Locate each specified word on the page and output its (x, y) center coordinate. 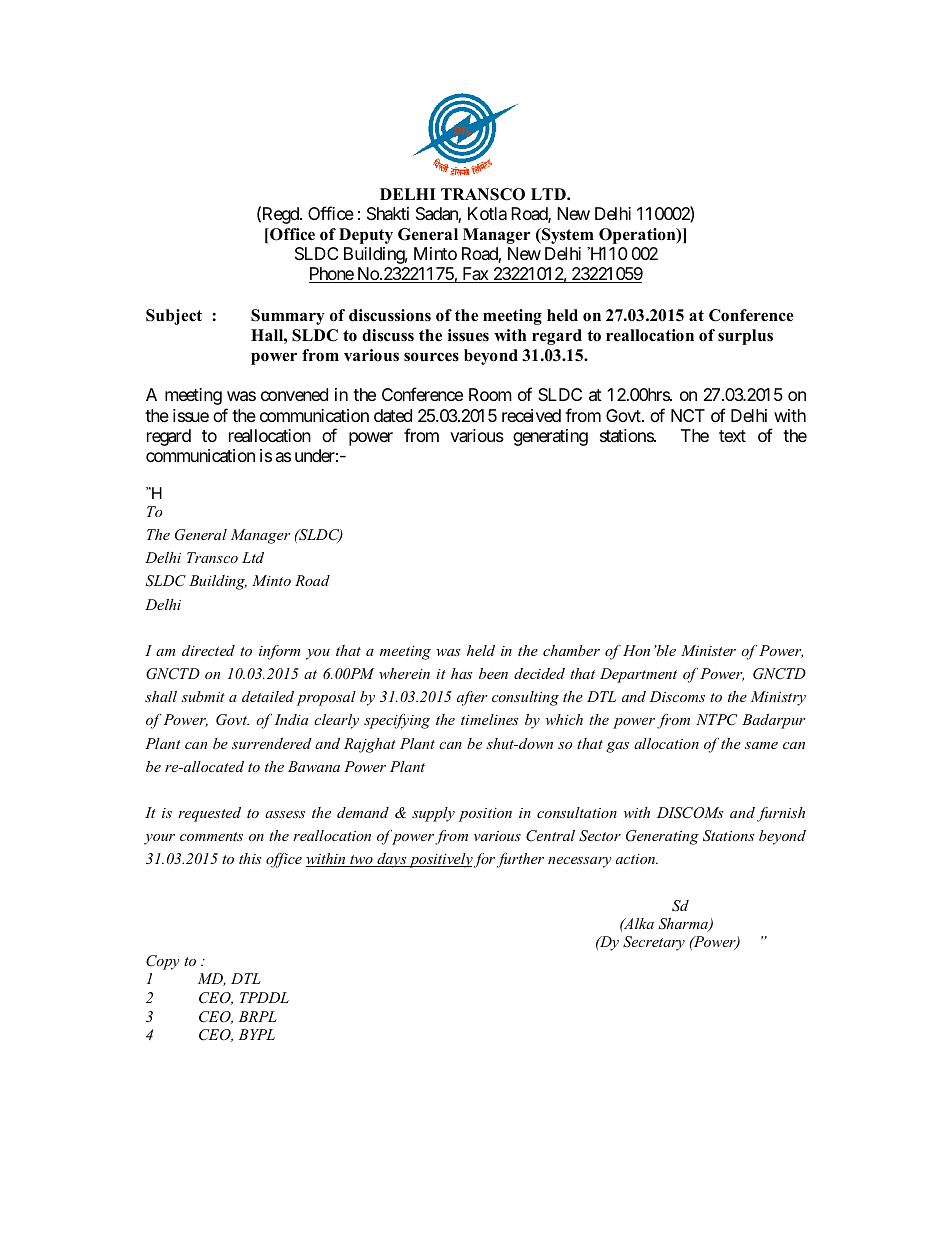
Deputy (366, 236)
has (462, 673)
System (567, 236)
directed (208, 650)
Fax (475, 275)
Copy (163, 962)
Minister (708, 650)
